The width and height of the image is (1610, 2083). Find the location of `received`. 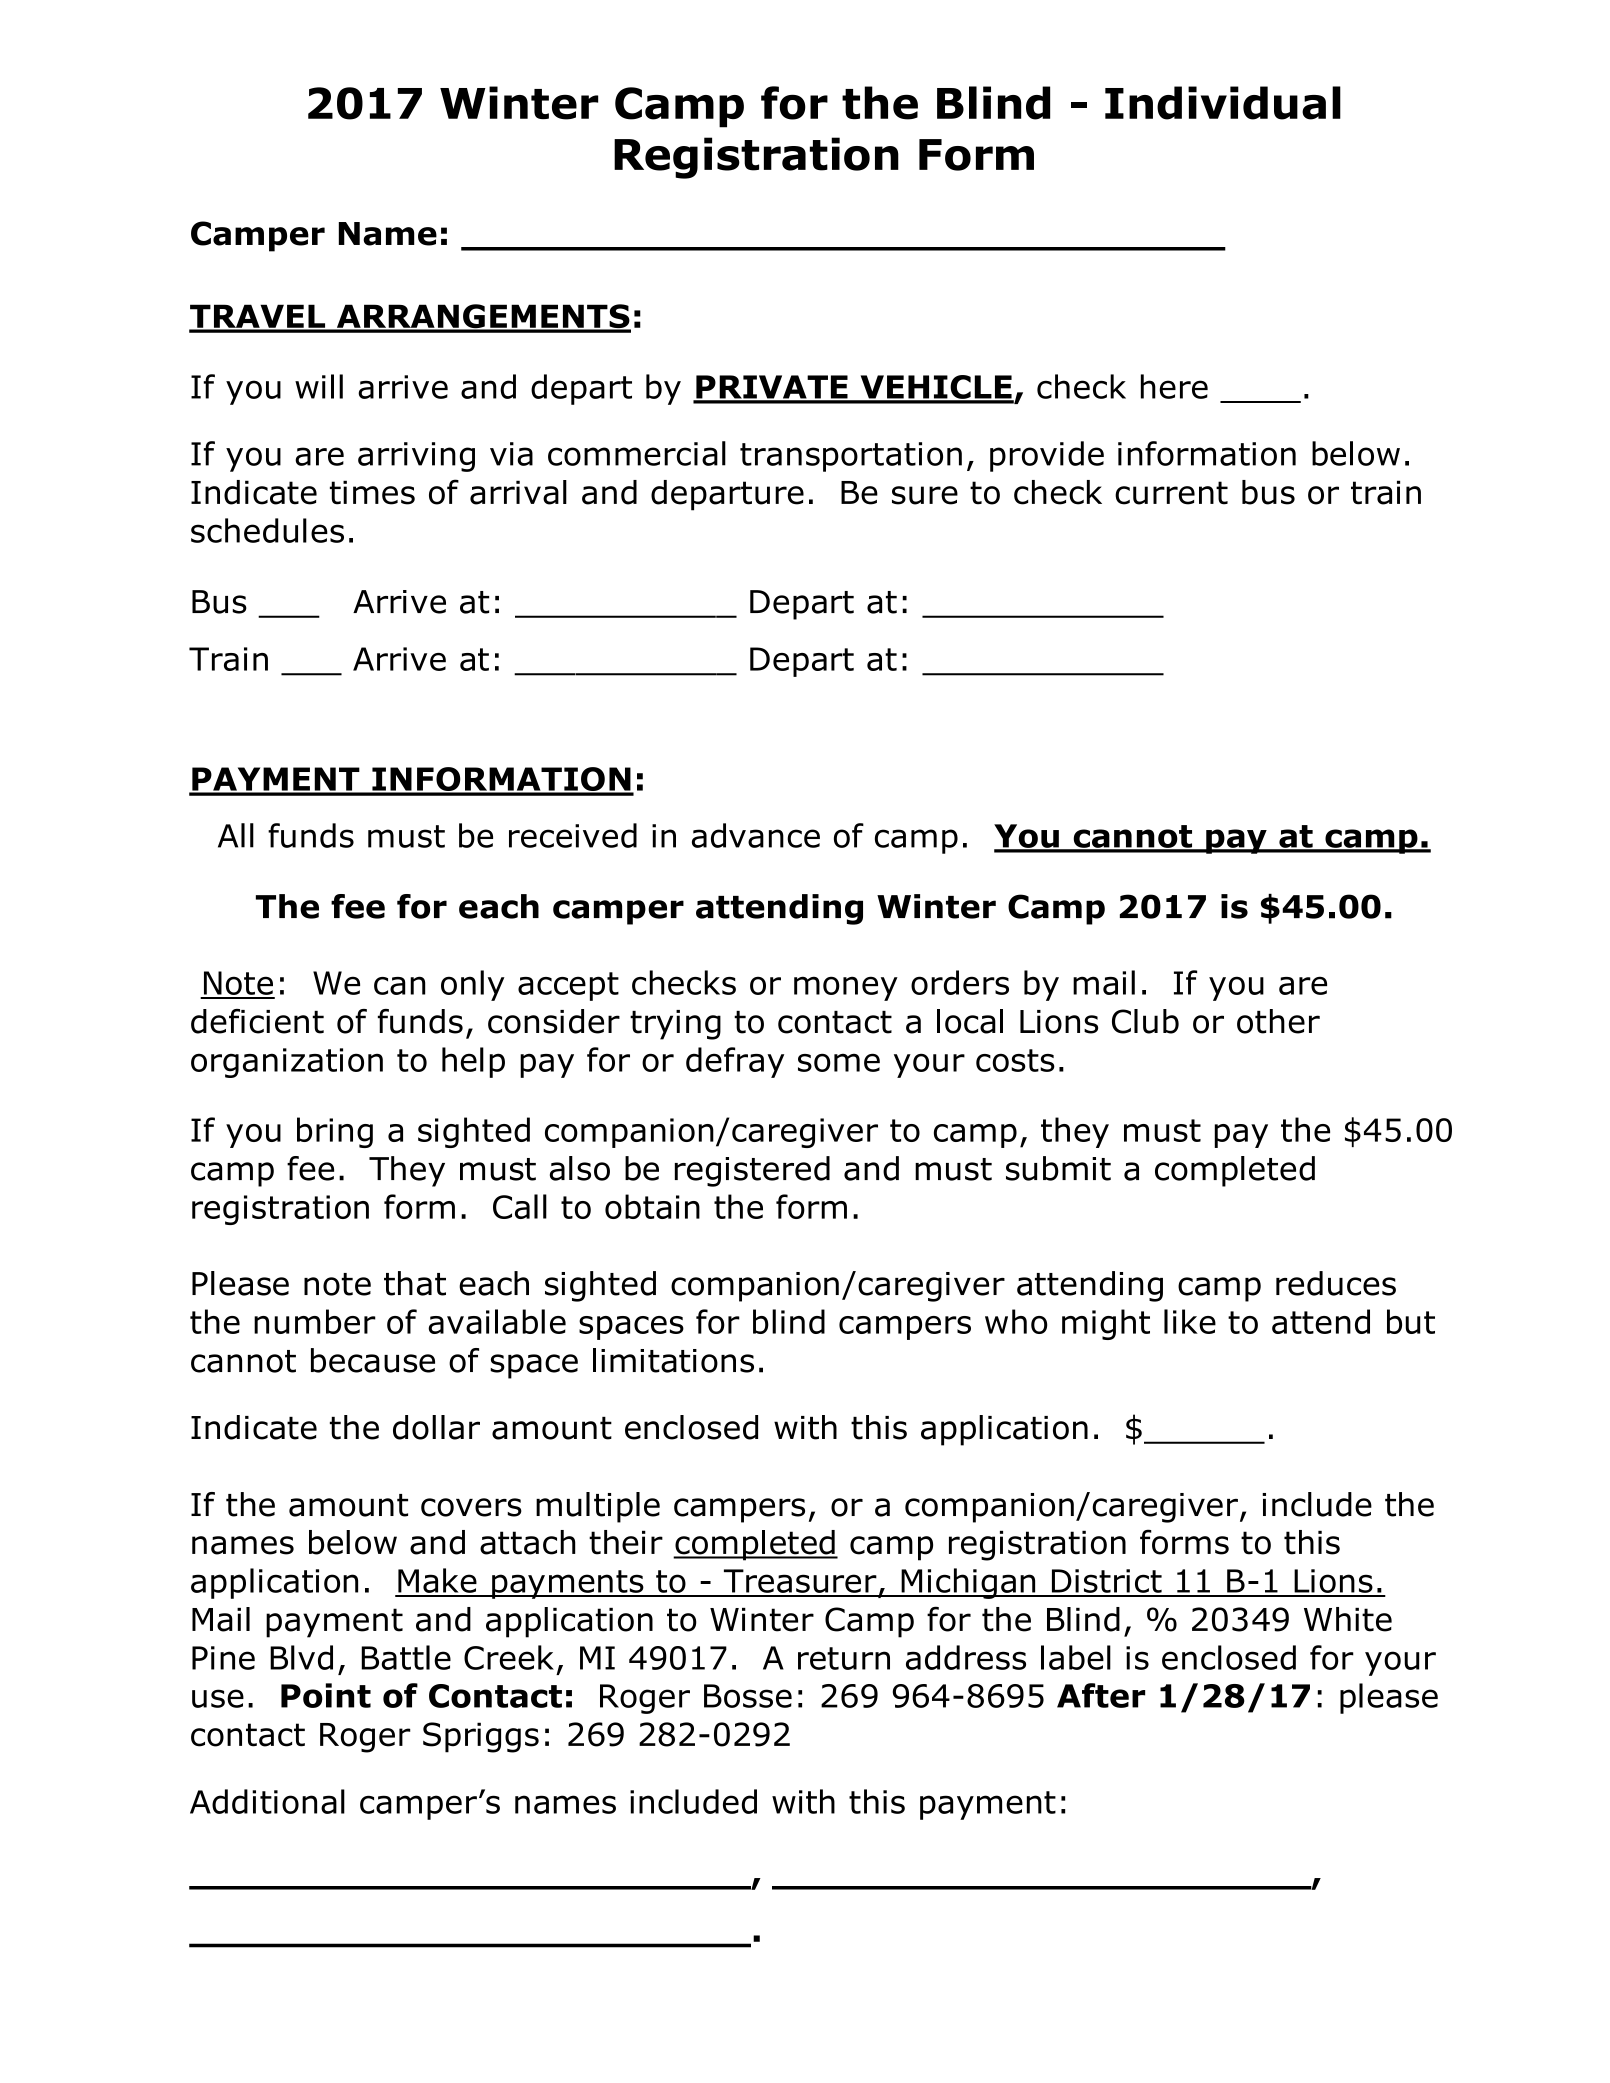

received is located at coordinates (573, 835).
